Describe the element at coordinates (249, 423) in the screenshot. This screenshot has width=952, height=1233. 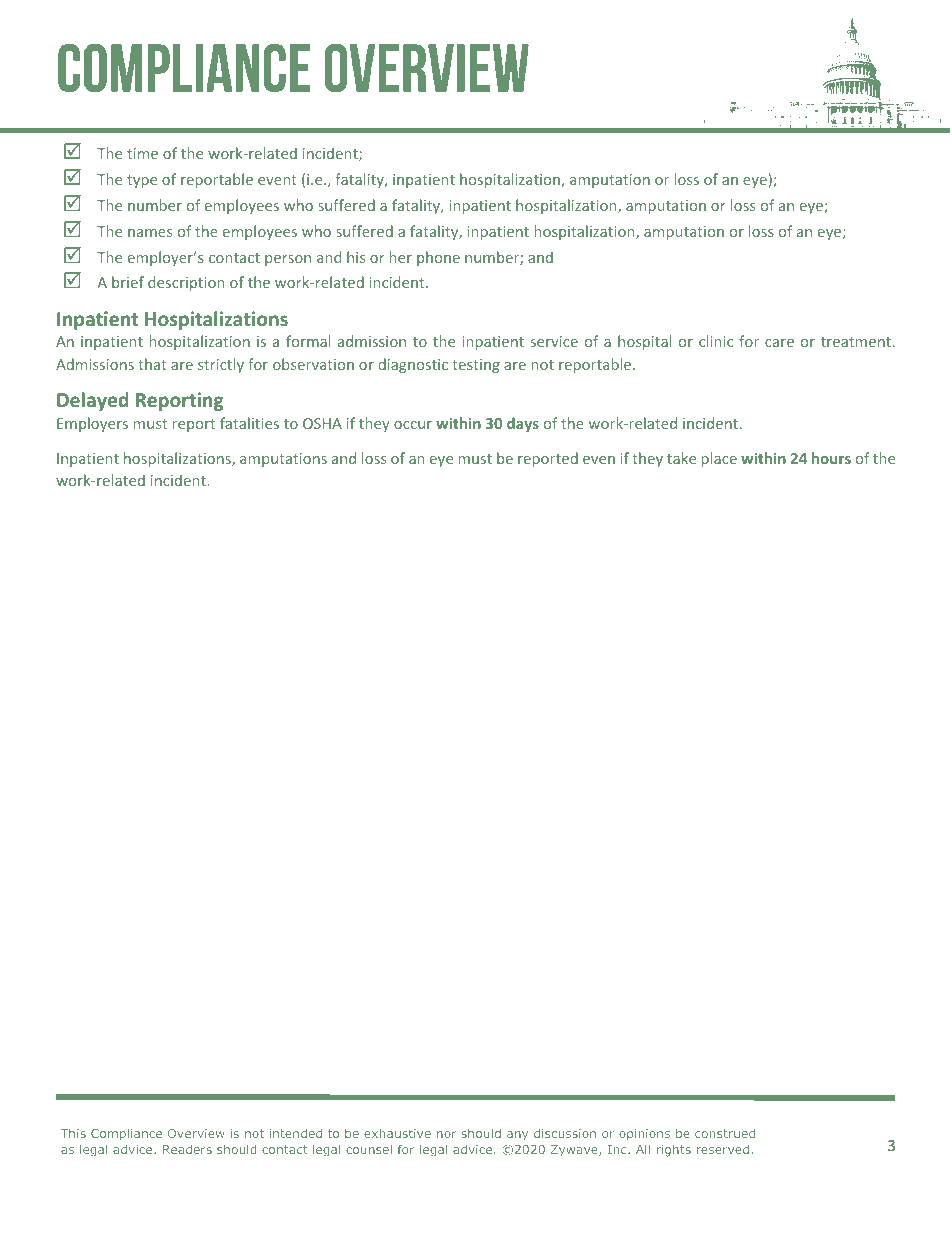
I see `fatalities` at that location.
